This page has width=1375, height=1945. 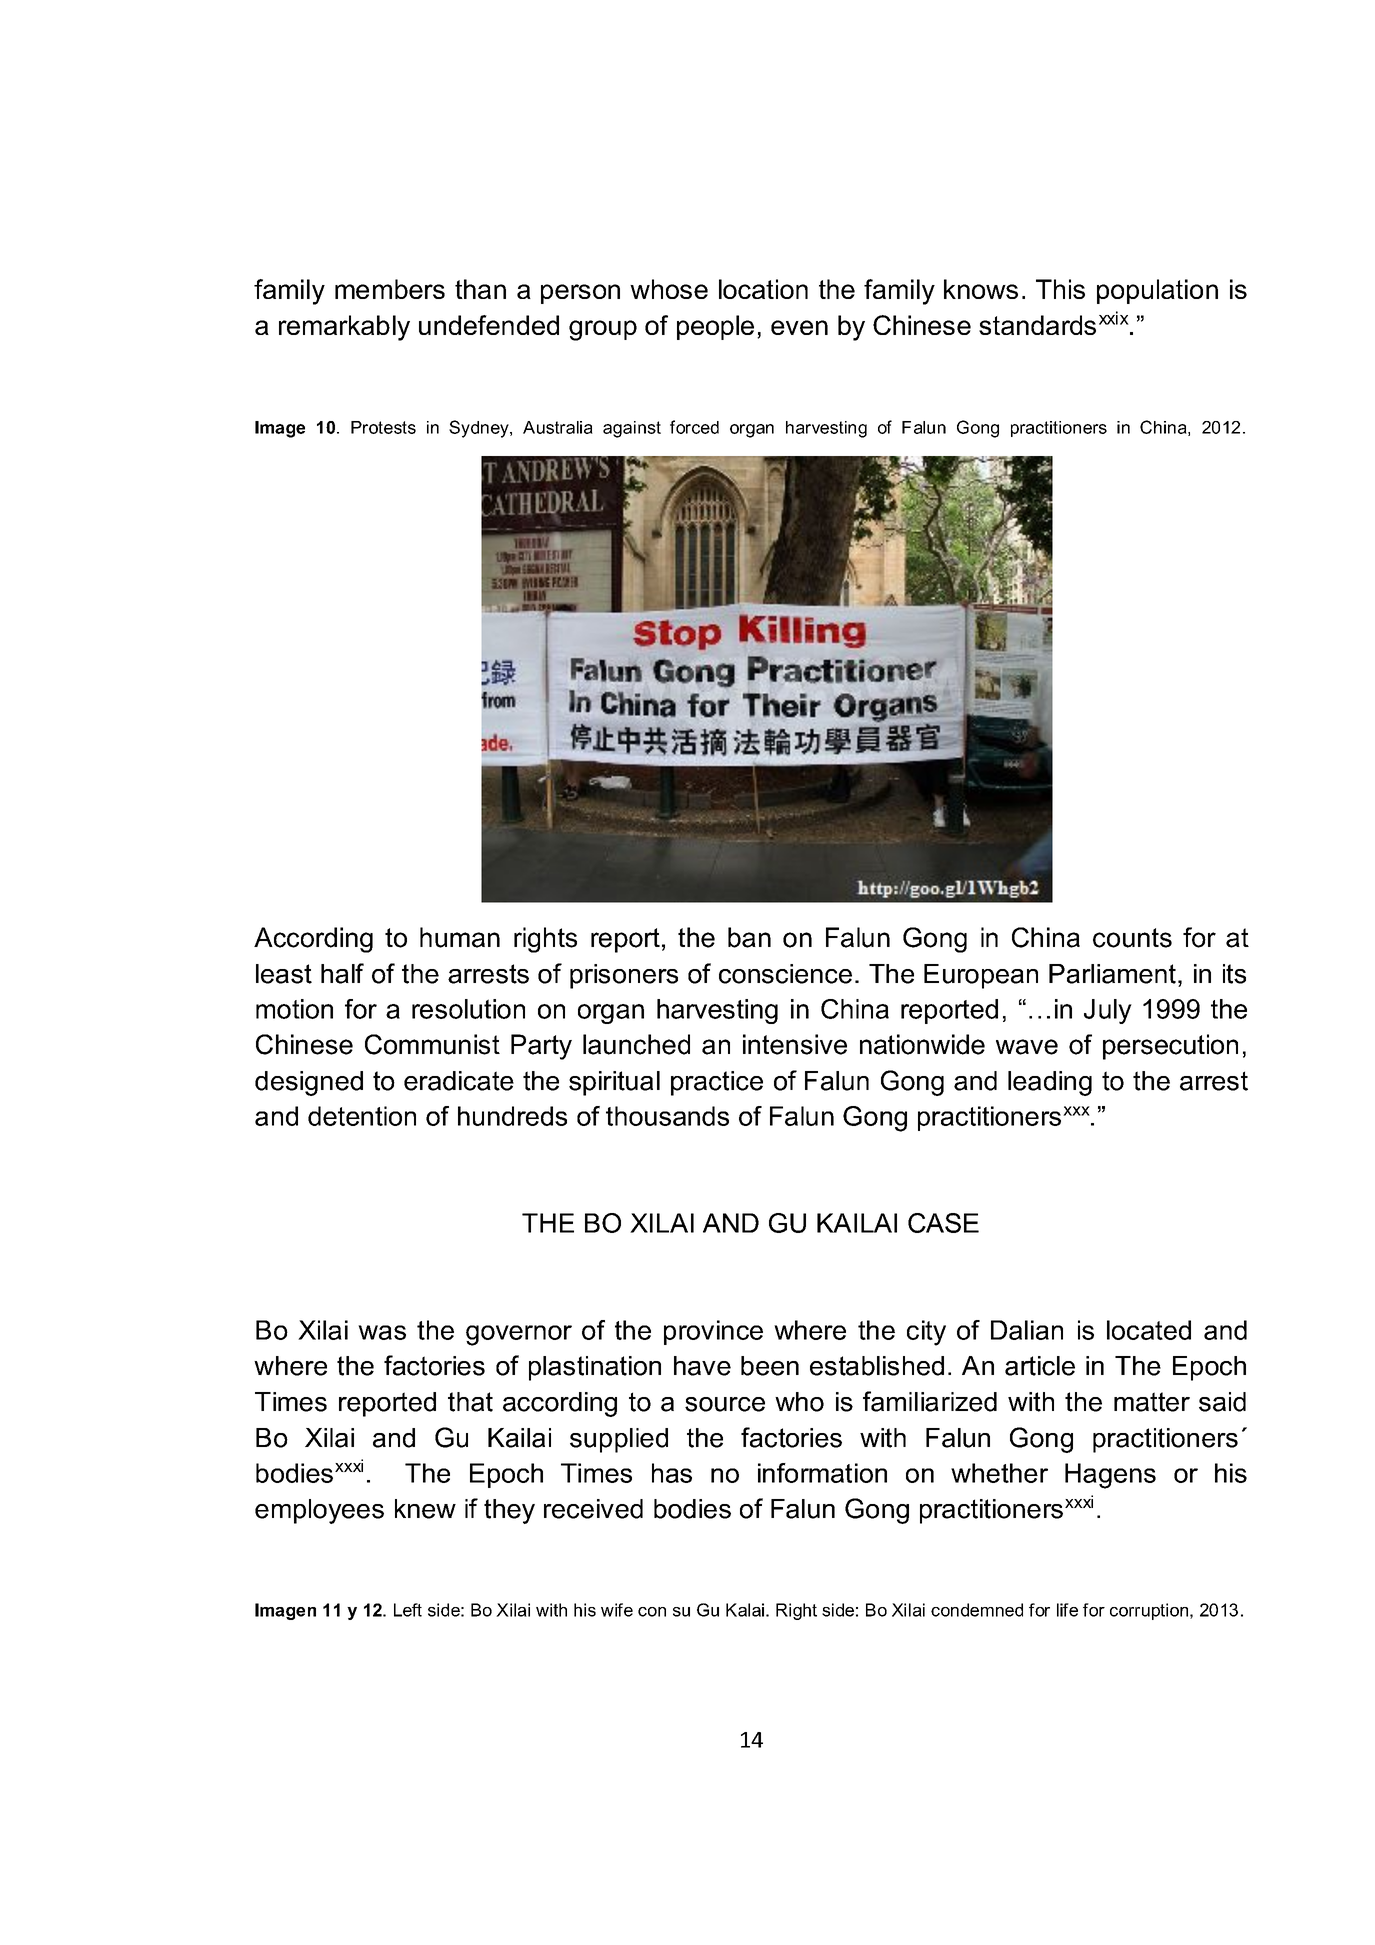 I want to click on wife, so click(x=617, y=1610).
